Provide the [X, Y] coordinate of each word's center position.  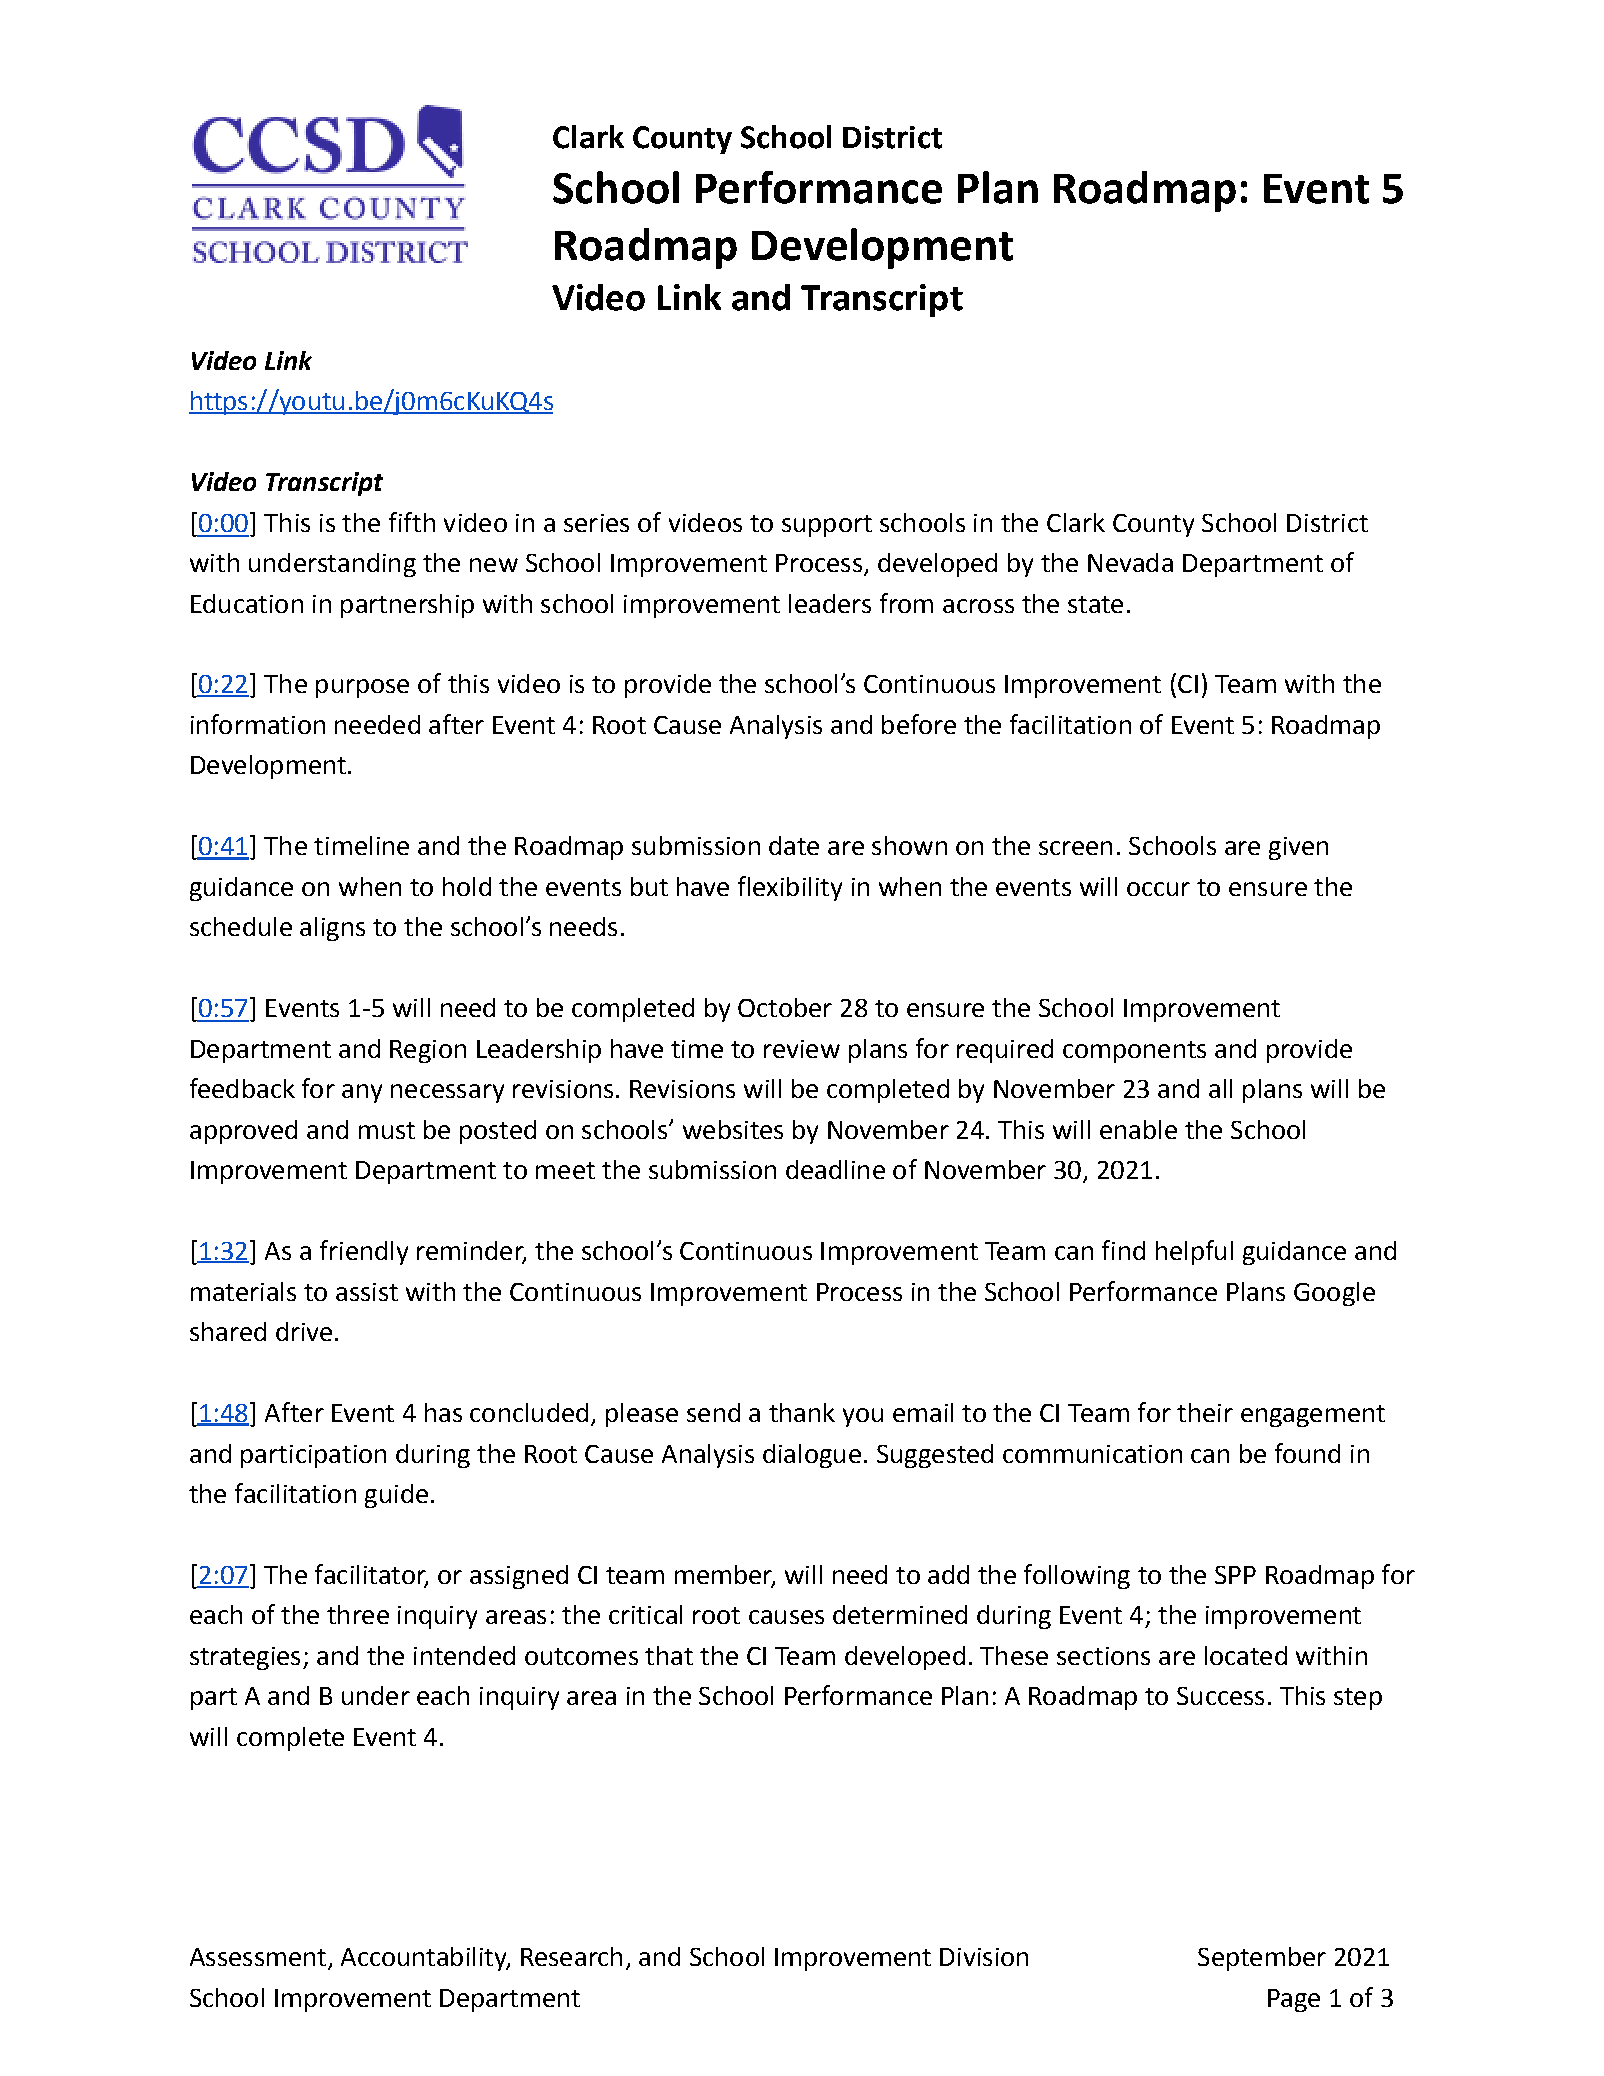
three [358, 1614]
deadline [835, 1169]
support [827, 526]
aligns [332, 929]
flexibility [790, 888]
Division [984, 1957]
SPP [1235, 1575]
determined [900, 1614]
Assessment [258, 1957]
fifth [412, 522]
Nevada [1130, 562]
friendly [364, 1252]
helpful [1194, 1252]
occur [1158, 889]
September [1262, 1959]
